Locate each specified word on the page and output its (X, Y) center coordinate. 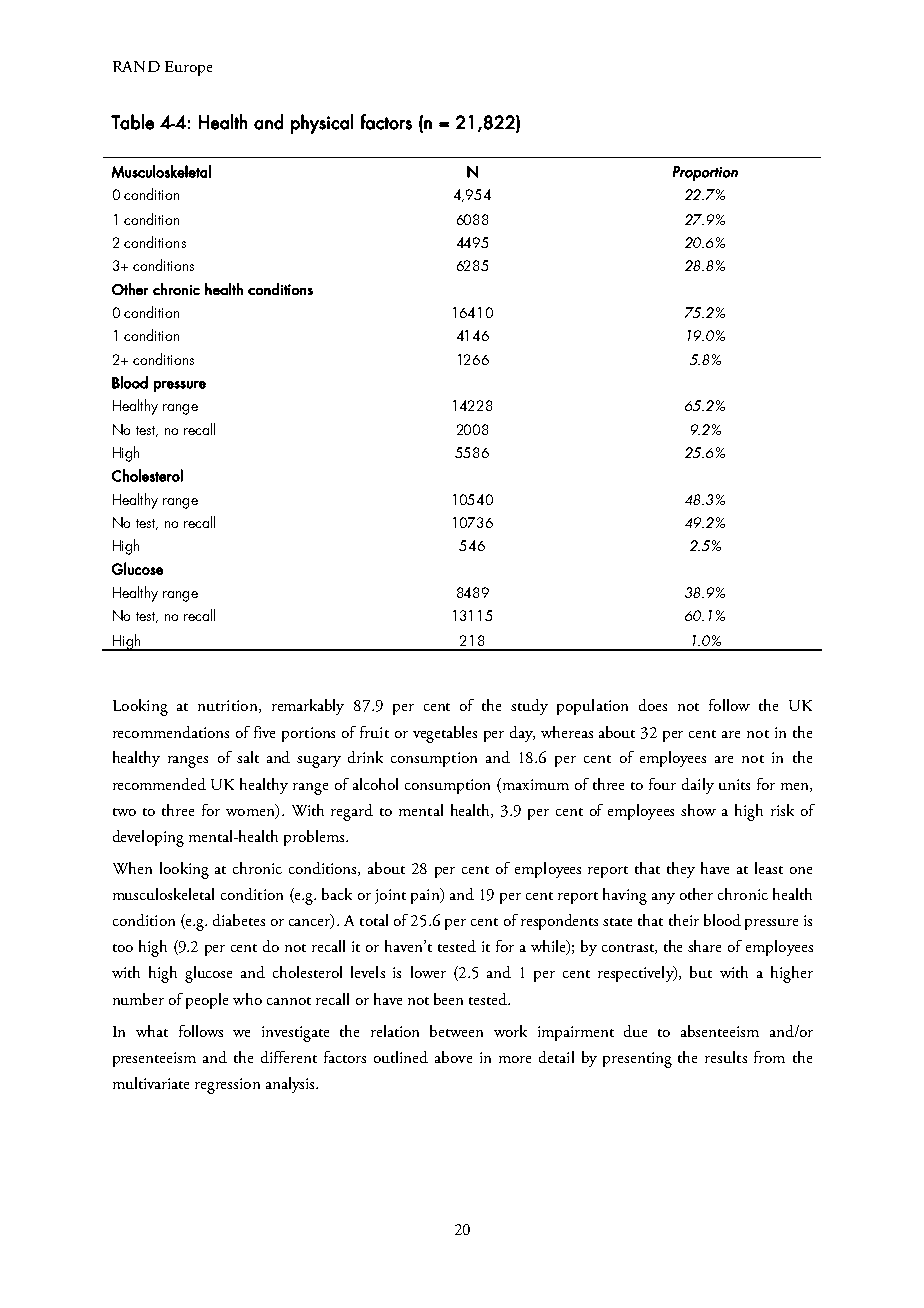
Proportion (705, 173)
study (529, 707)
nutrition (229, 706)
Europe (188, 68)
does (653, 705)
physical (322, 124)
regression (227, 1086)
